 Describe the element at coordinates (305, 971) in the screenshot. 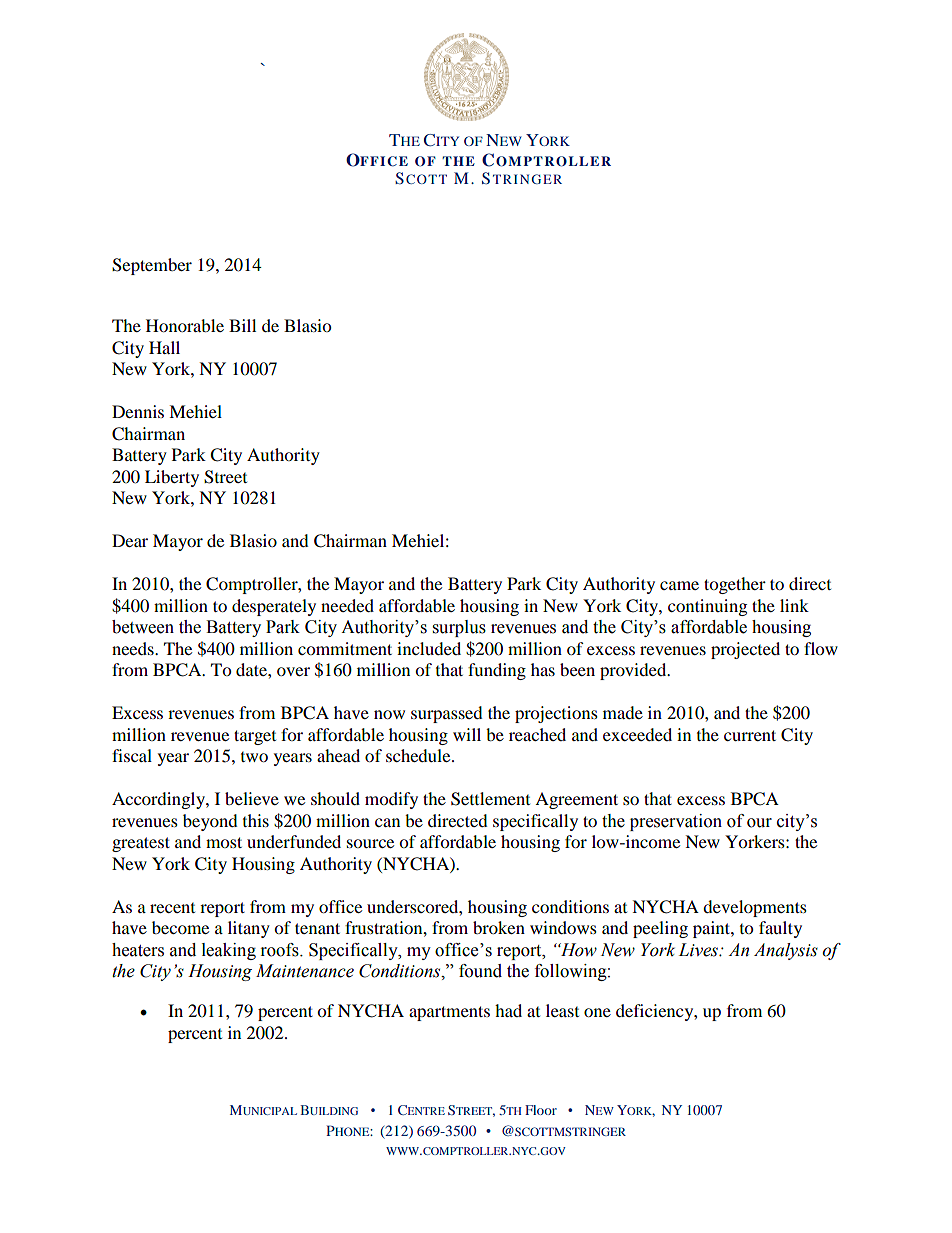

I see `Maintenance` at that location.
